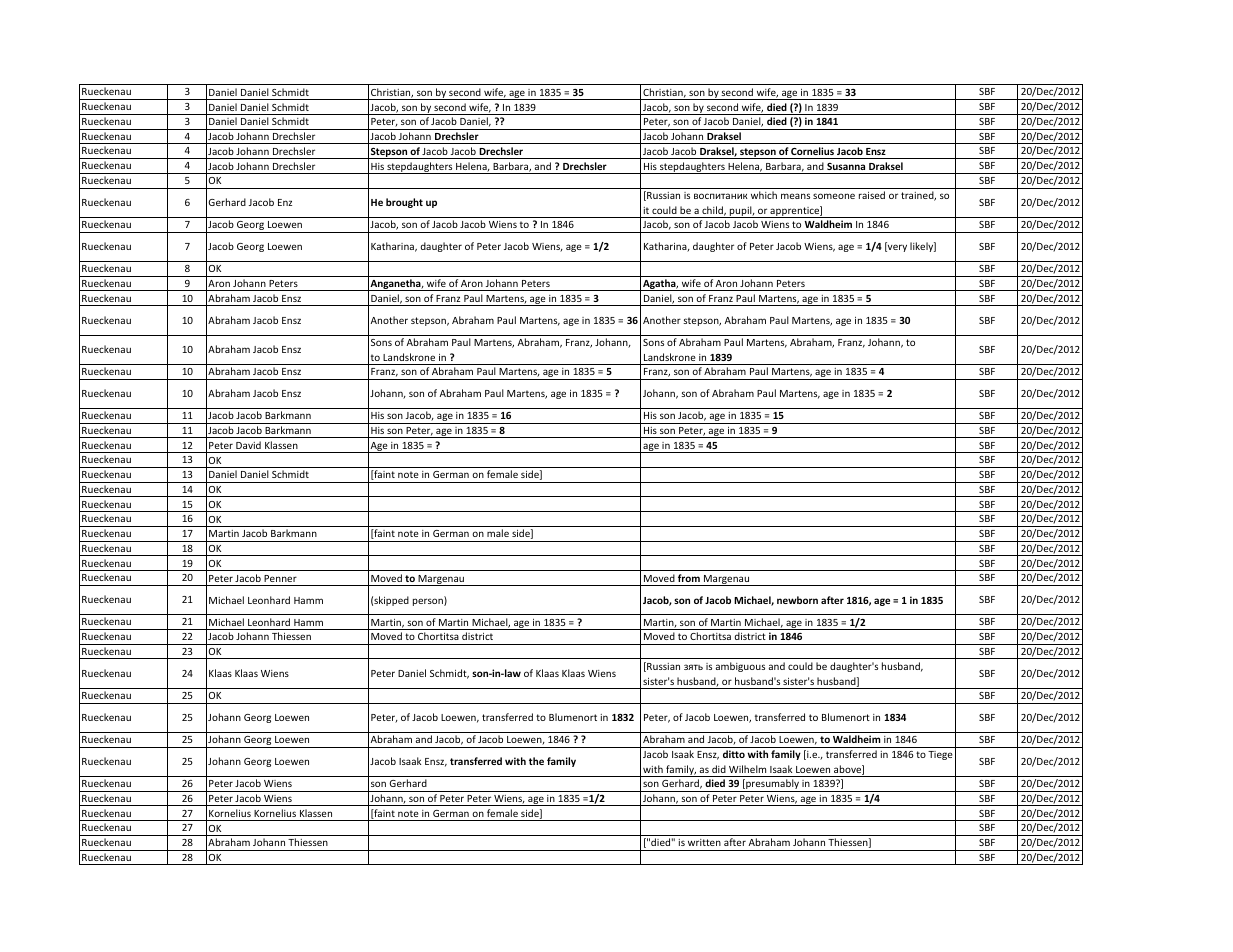 This page has width=1233, height=952. Describe the element at coordinates (764, 195) in the page. I see `which` at that location.
